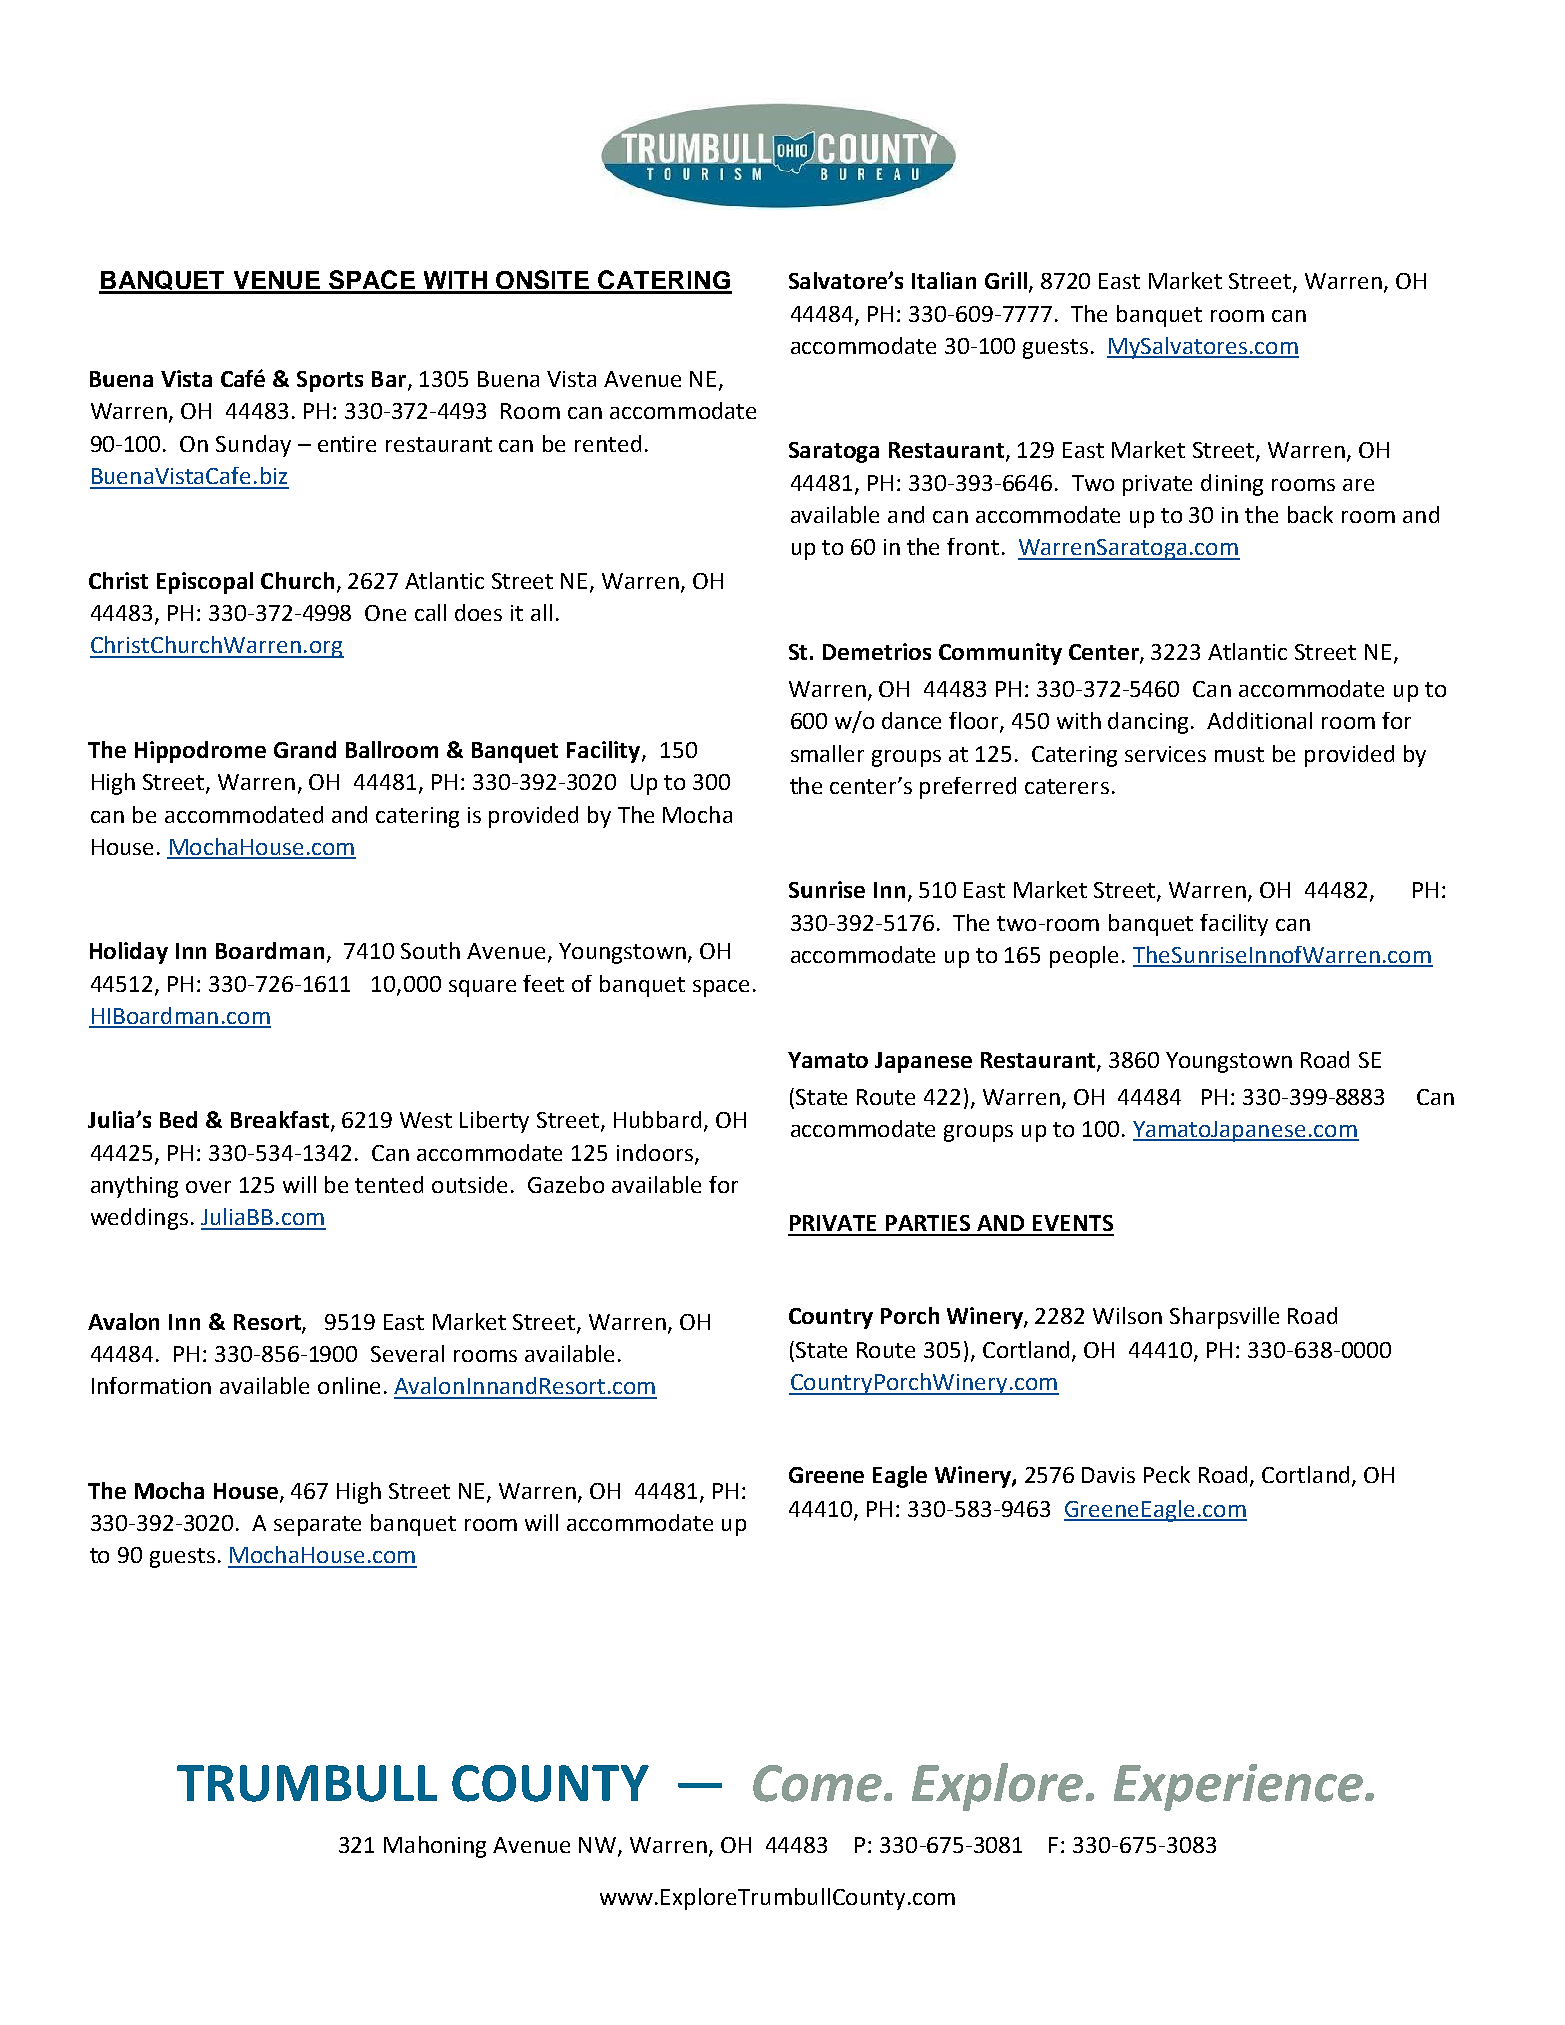  What do you see at coordinates (1006, 280) in the screenshot?
I see `Grill` at bounding box center [1006, 280].
